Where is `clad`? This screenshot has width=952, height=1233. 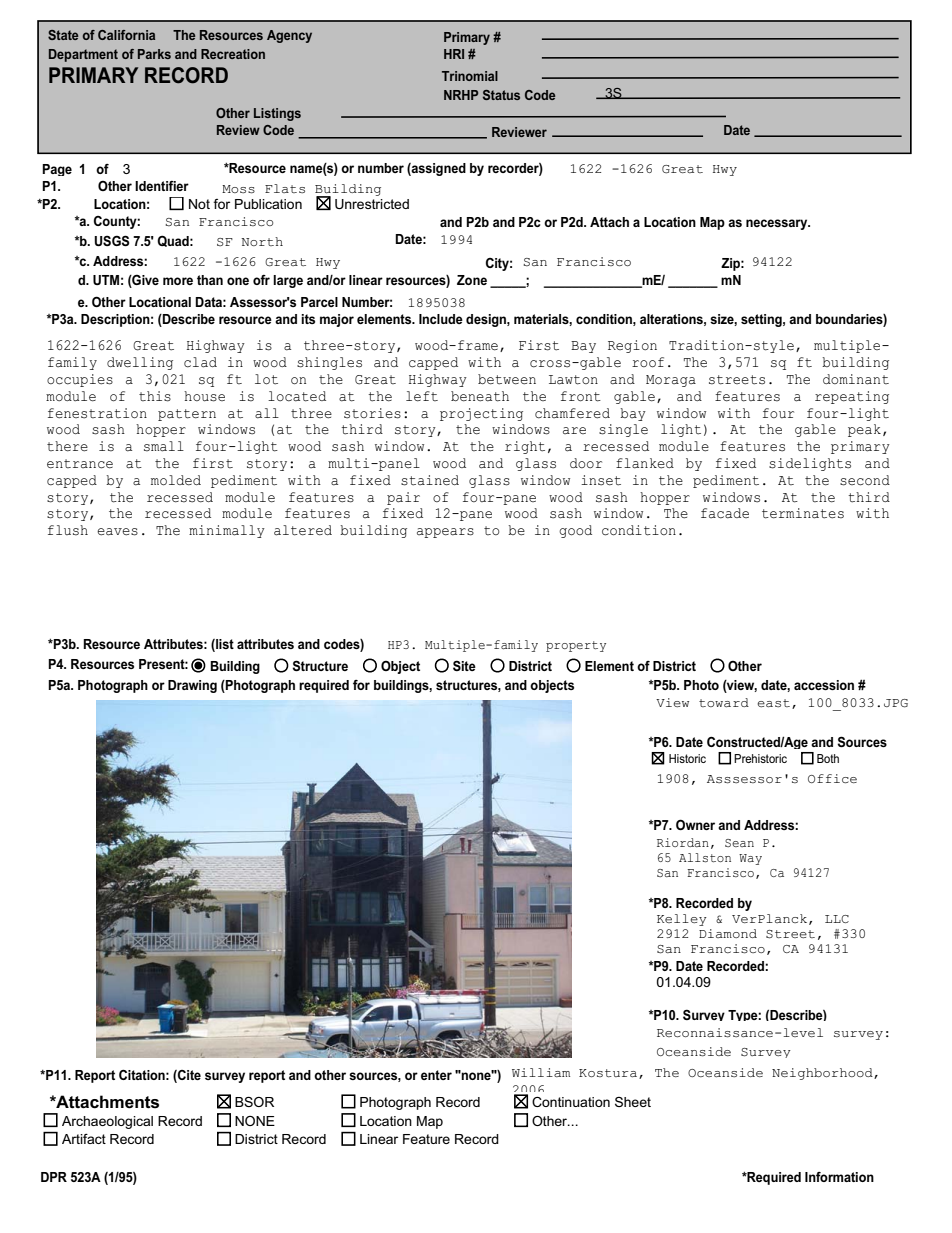 clad is located at coordinates (200, 362).
